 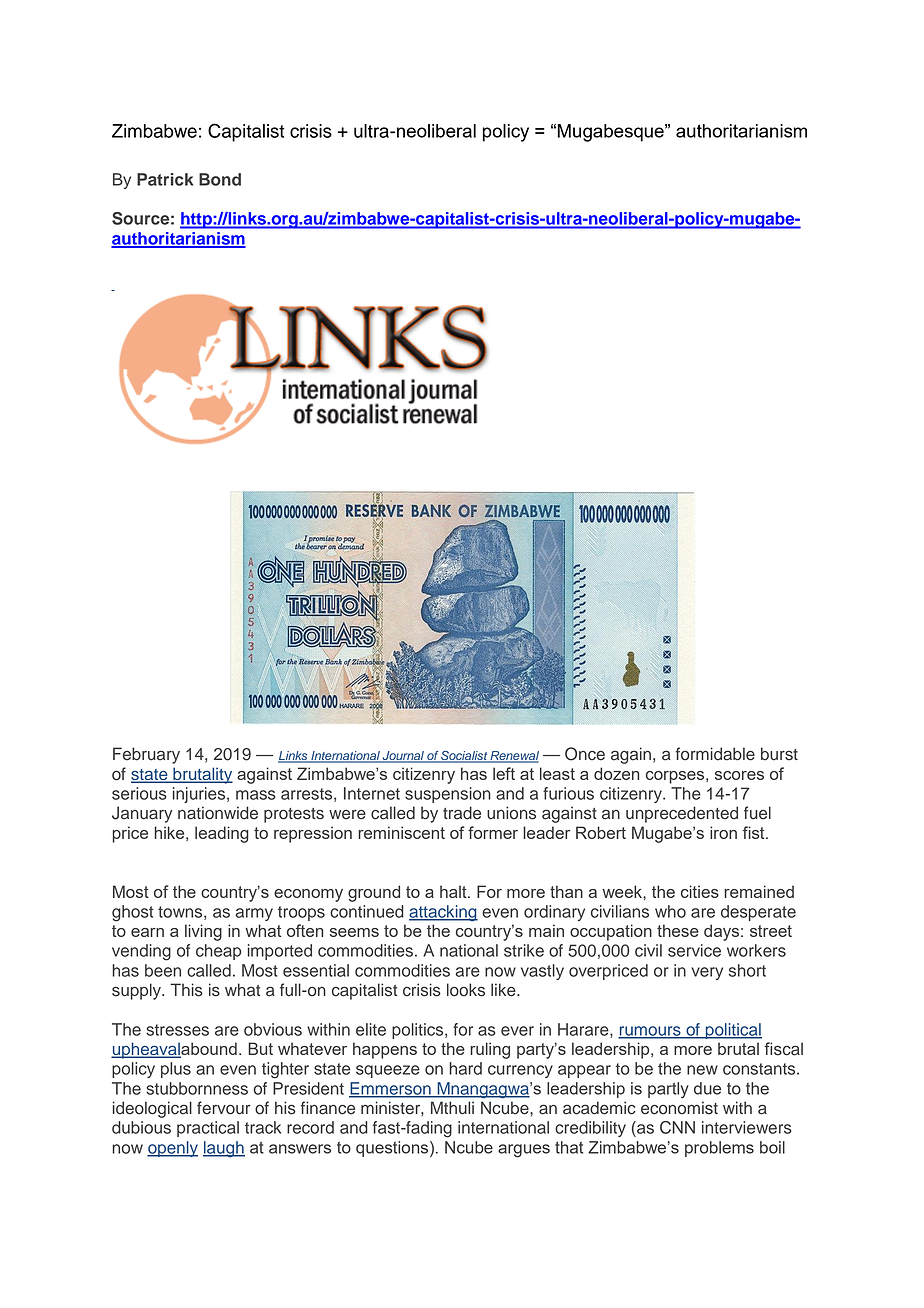 What do you see at coordinates (465, 1068) in the image?
I see `hard` at bounding box center [465, 1068].
